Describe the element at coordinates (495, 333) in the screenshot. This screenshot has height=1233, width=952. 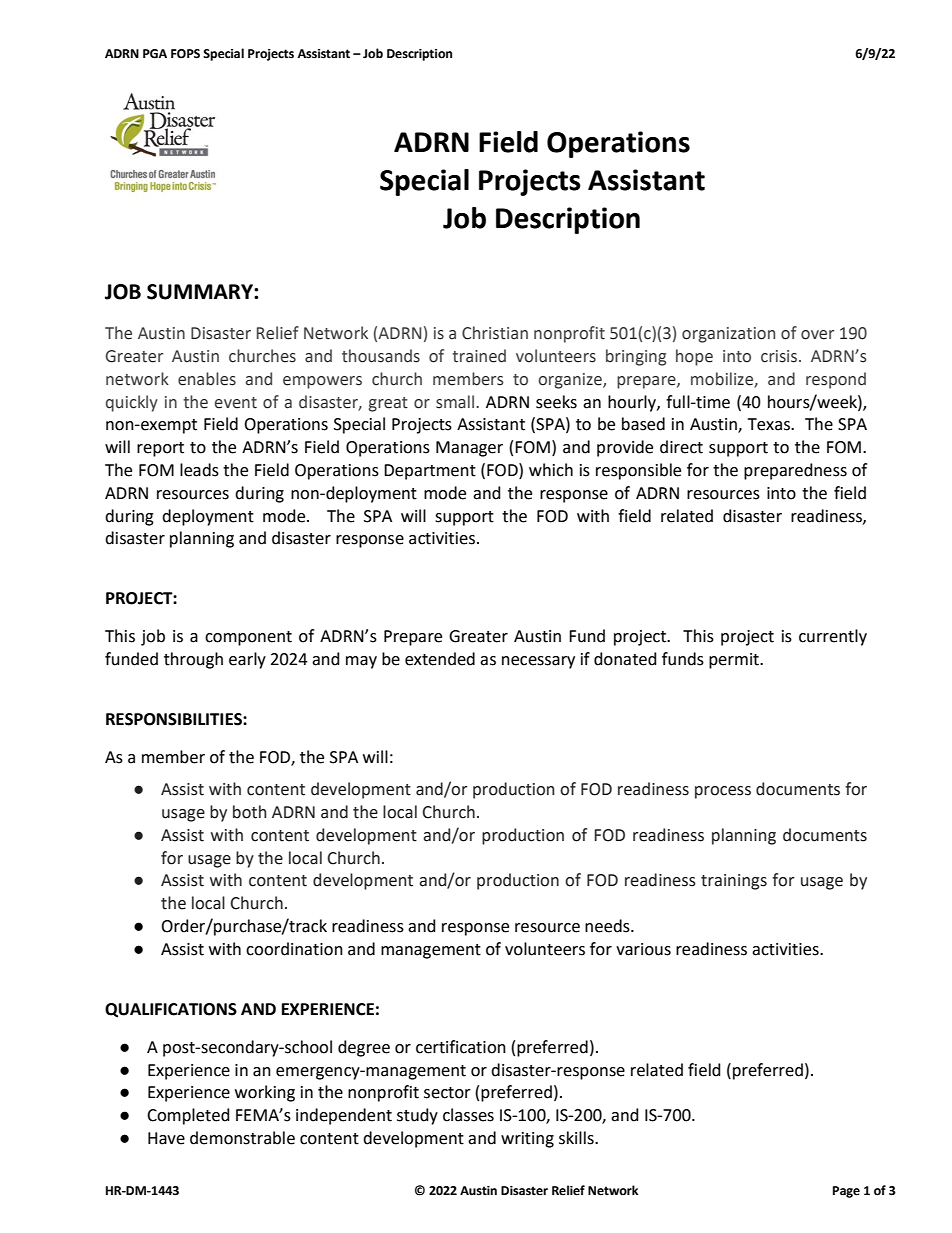
I see `Christian` at that location.
